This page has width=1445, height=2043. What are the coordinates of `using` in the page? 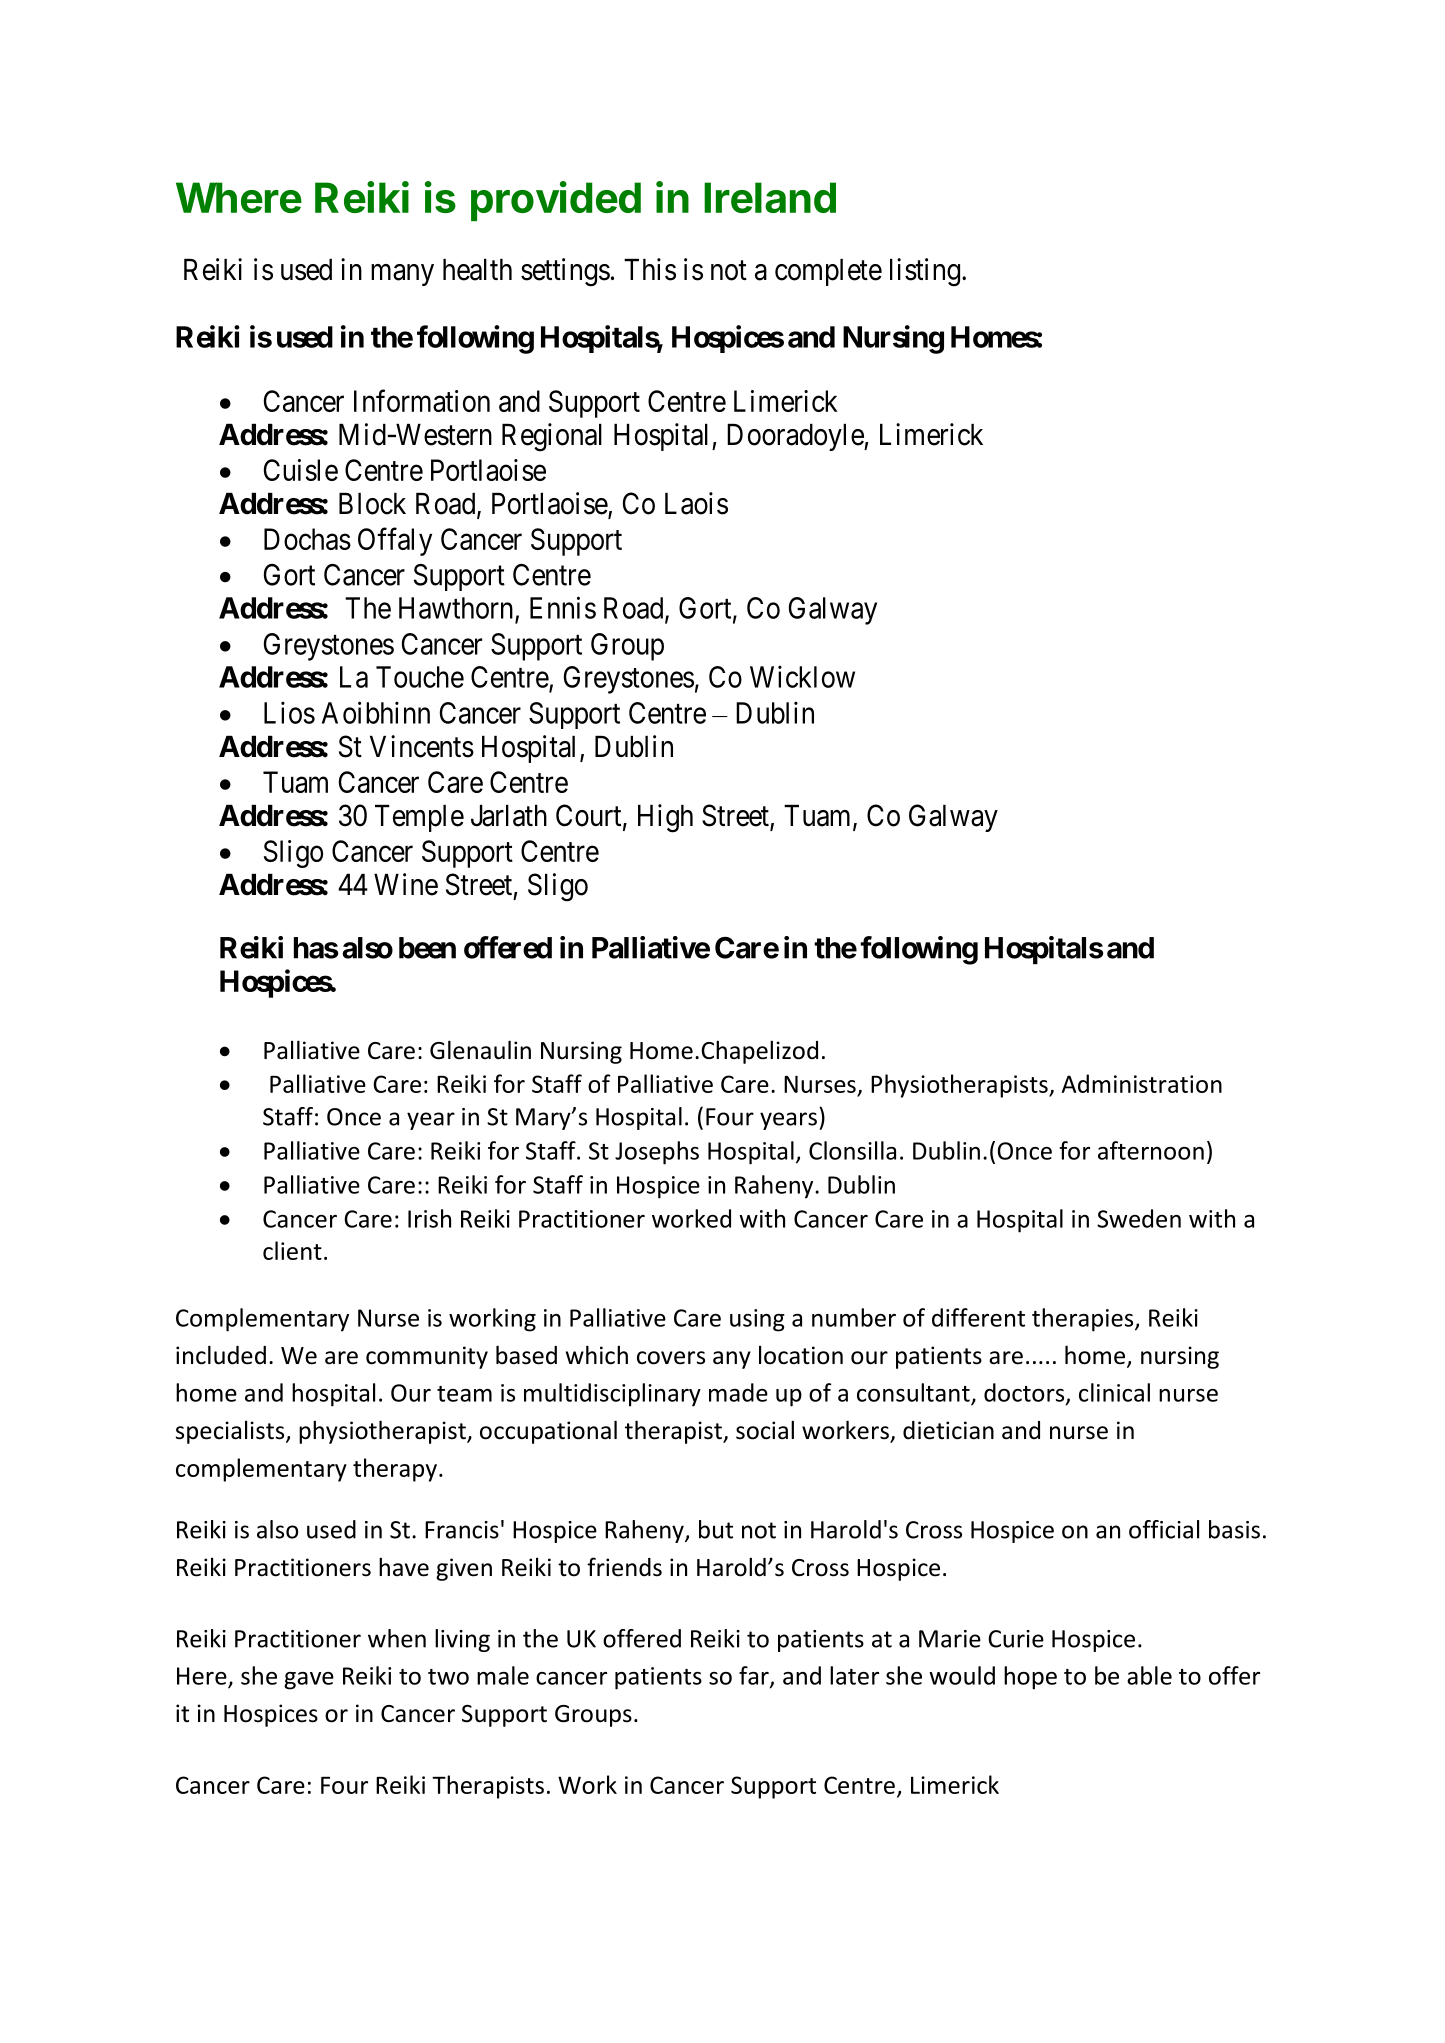 It's located at (757, 1320).
